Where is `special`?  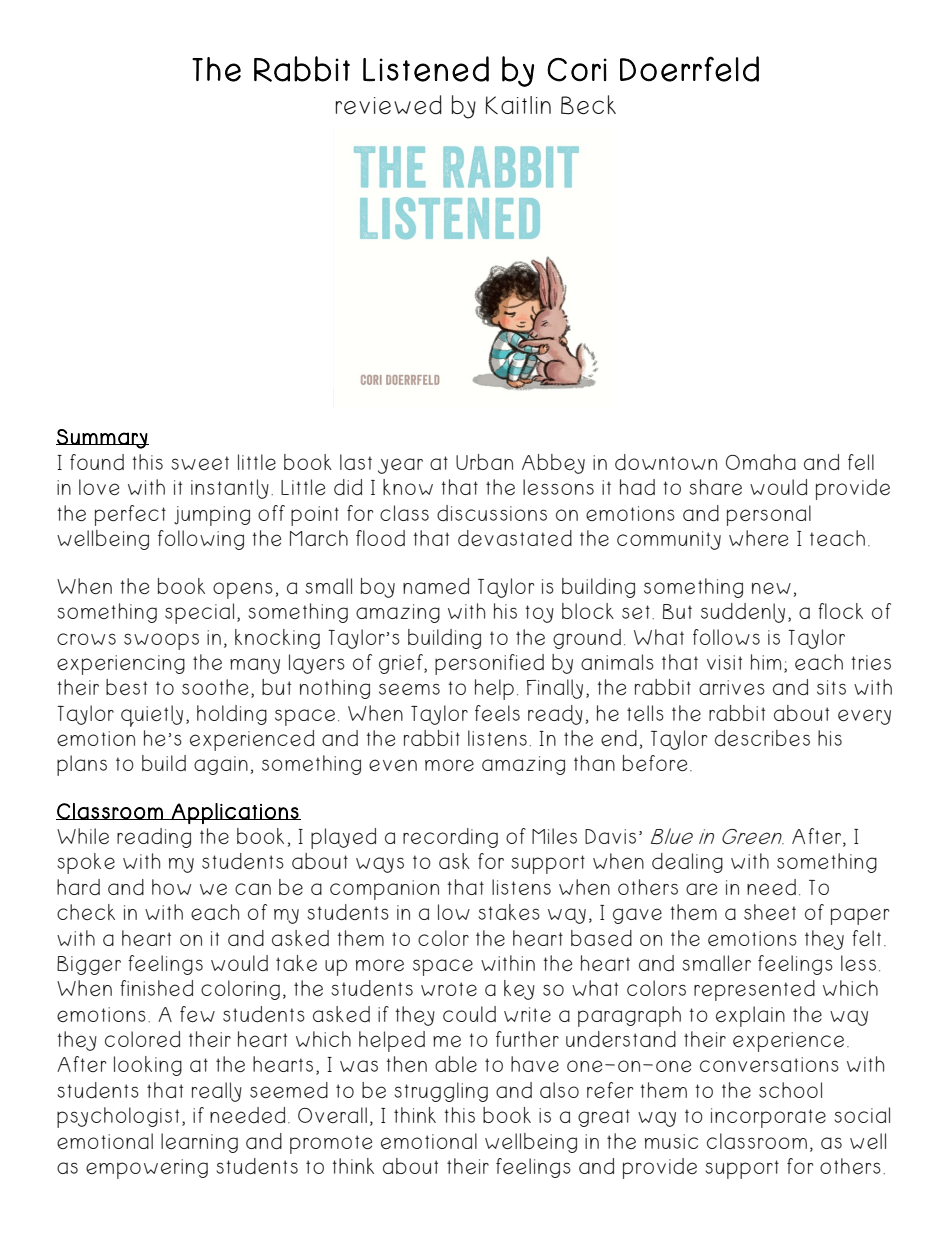 special is located at coordinates (199, 613).
